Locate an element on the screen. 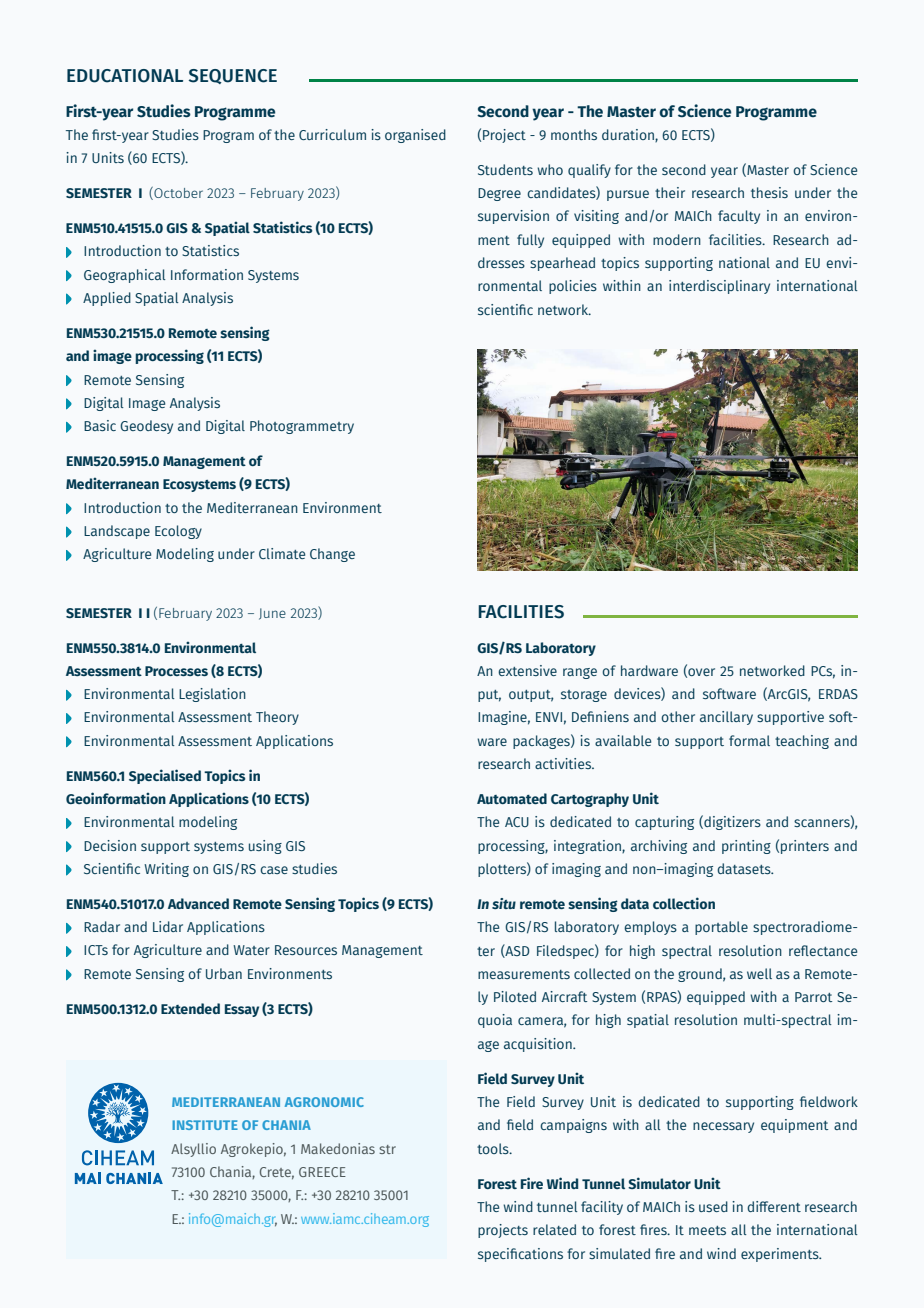 The image size is (924, 1308). organised is located at coordinates (415, 136).
